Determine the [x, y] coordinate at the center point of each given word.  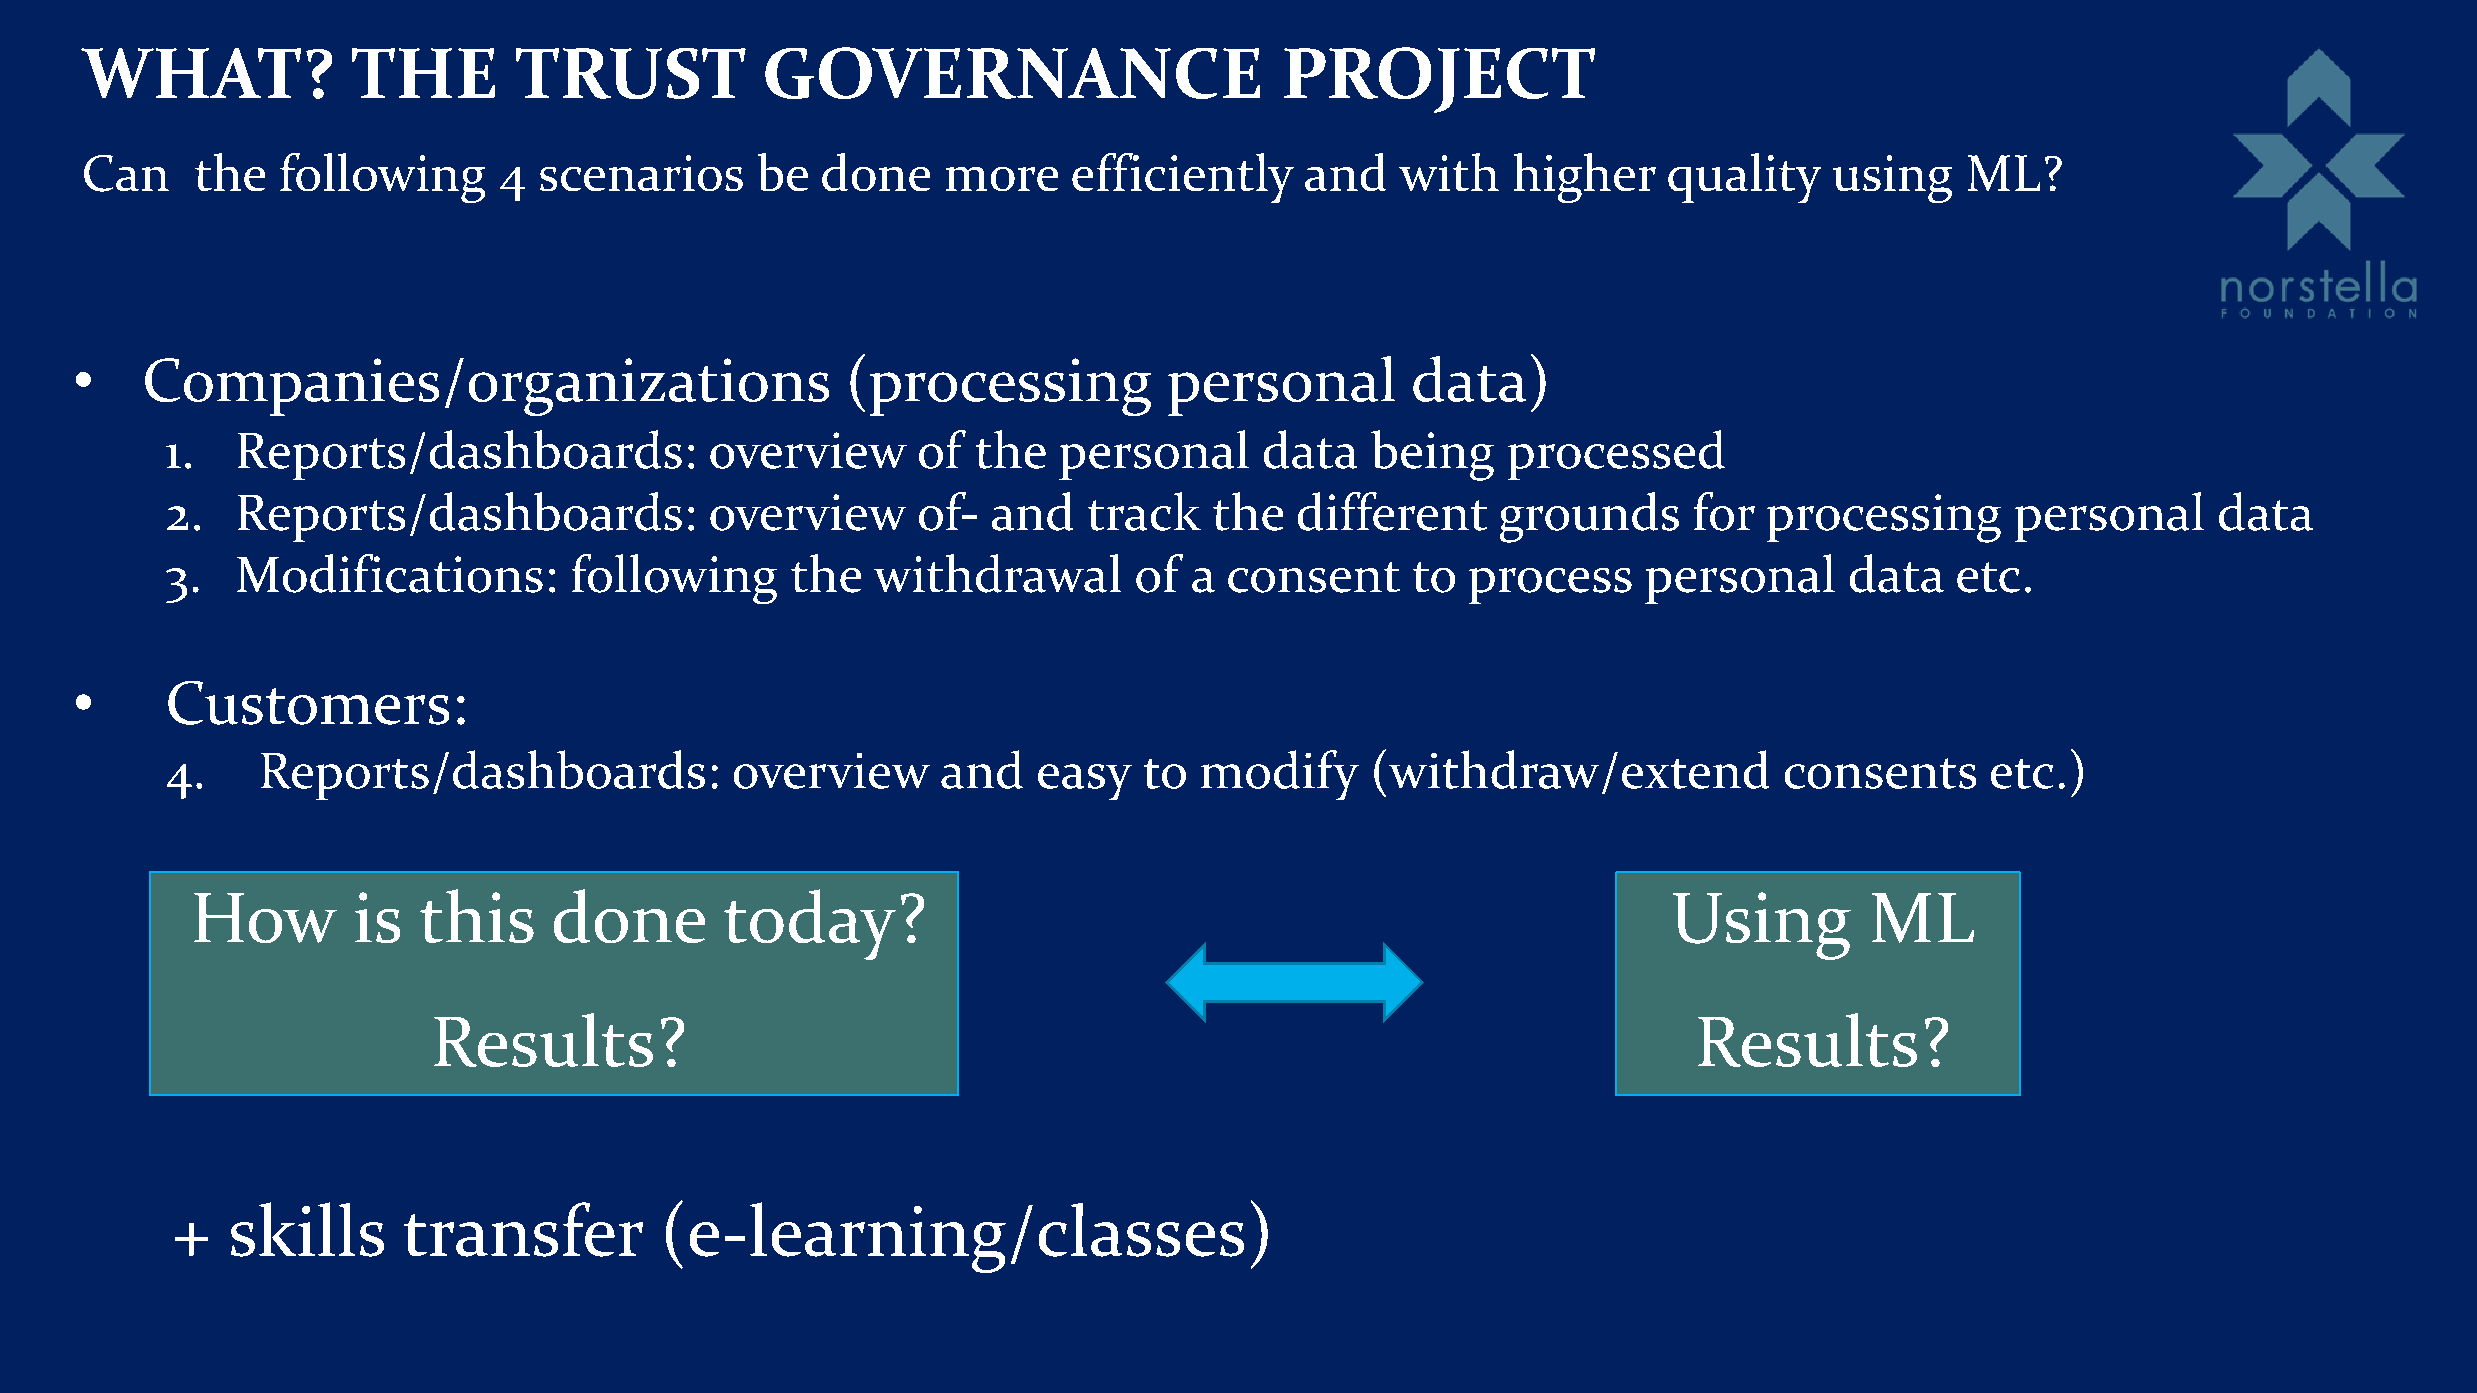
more [1002, 179]
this [477, 916]
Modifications [390, 573]
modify [1280, 775]
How [265, 918]
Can [126, 173]
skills [307, 1229]
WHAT [191, 73]
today [810, 924]
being [1432, 455]
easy [1085, 782]
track [1144, 511]
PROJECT [1439, 80]
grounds [1589, 517]
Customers [308, 703]
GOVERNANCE [1012, 73]
